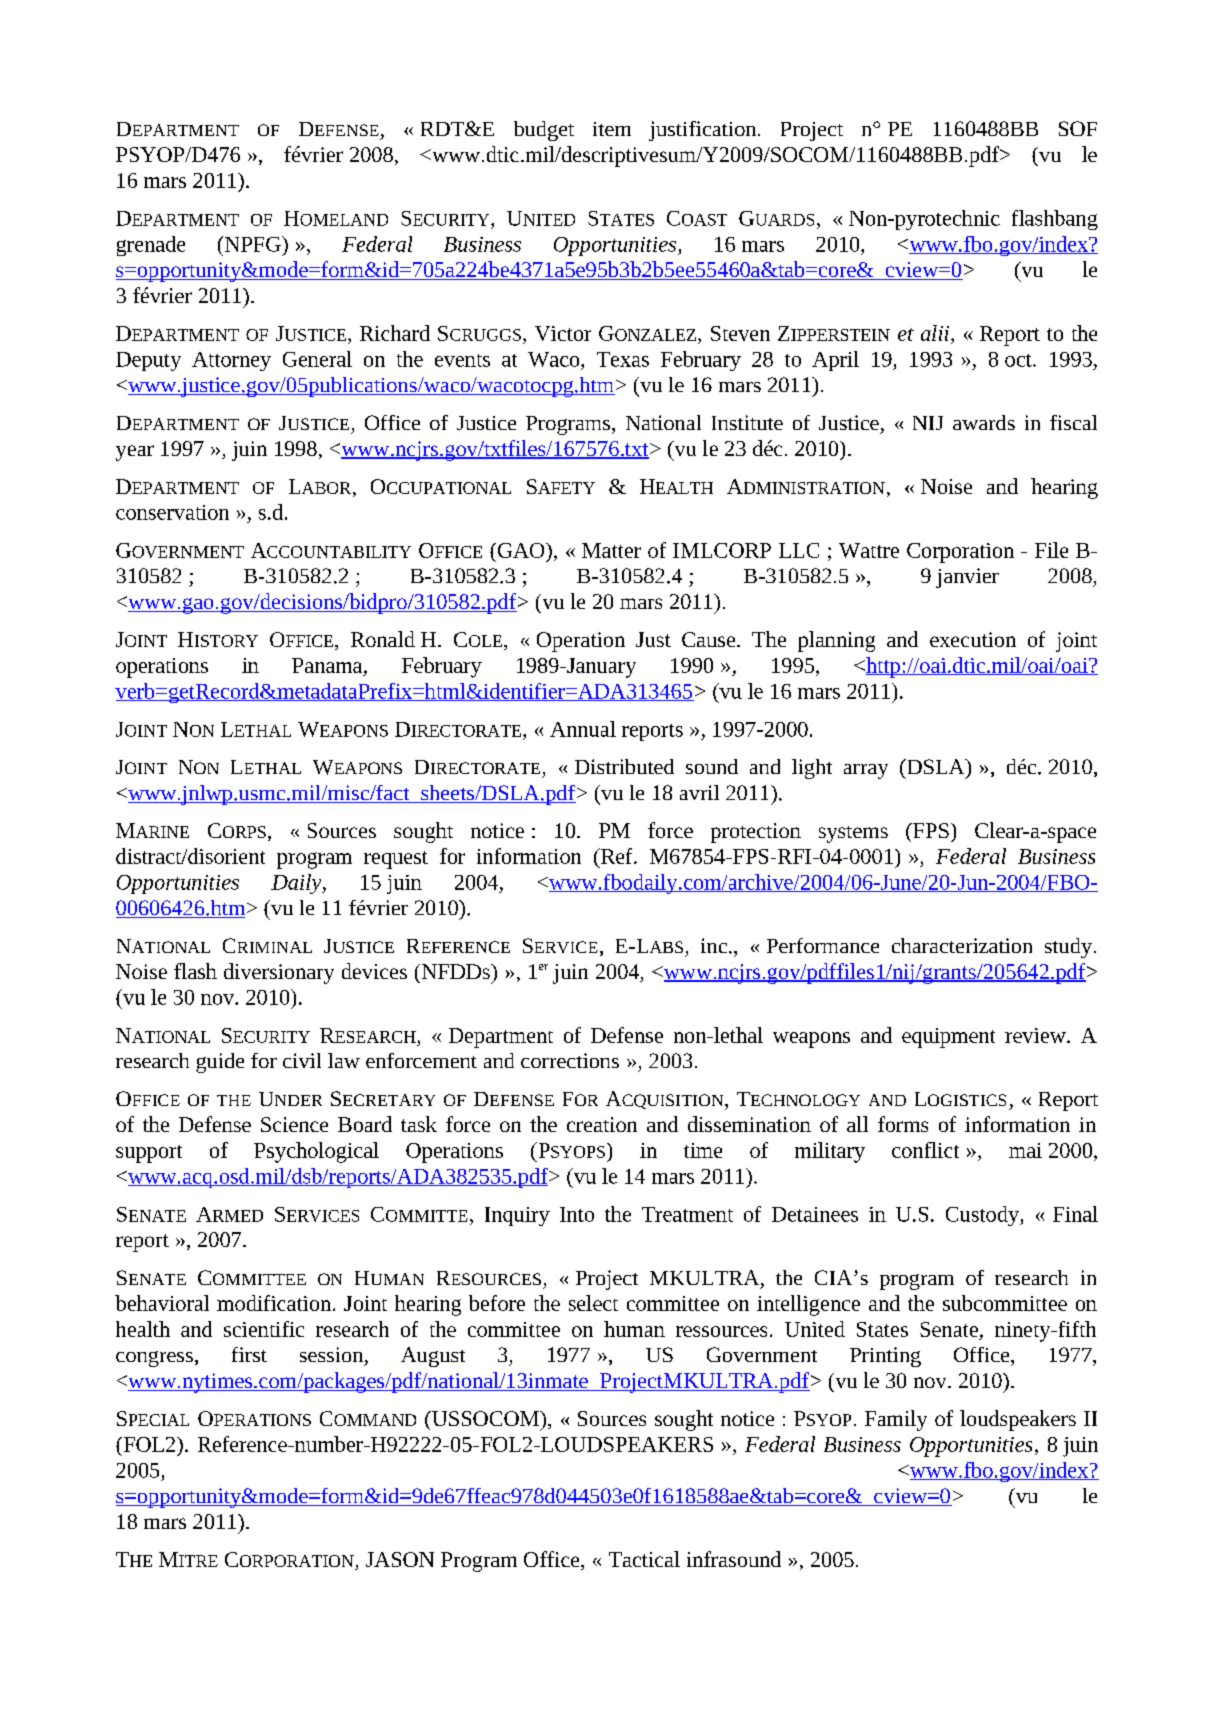 The width and height of the screenshot is (1210, 1713). Describe the element at coordinates (570, 1060) in the screenshot. I see `corrections` at that location.
